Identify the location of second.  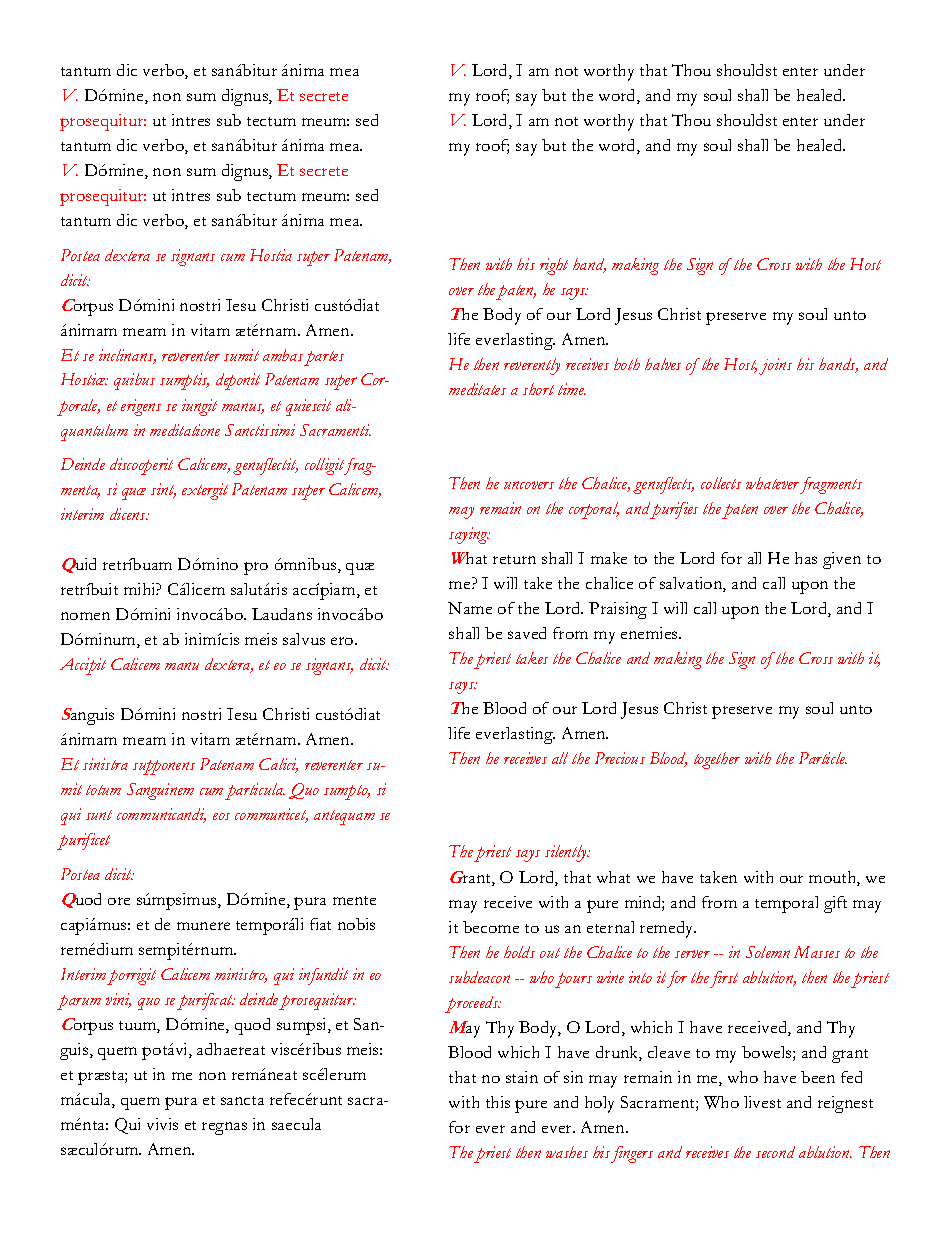
(775, 1152).
